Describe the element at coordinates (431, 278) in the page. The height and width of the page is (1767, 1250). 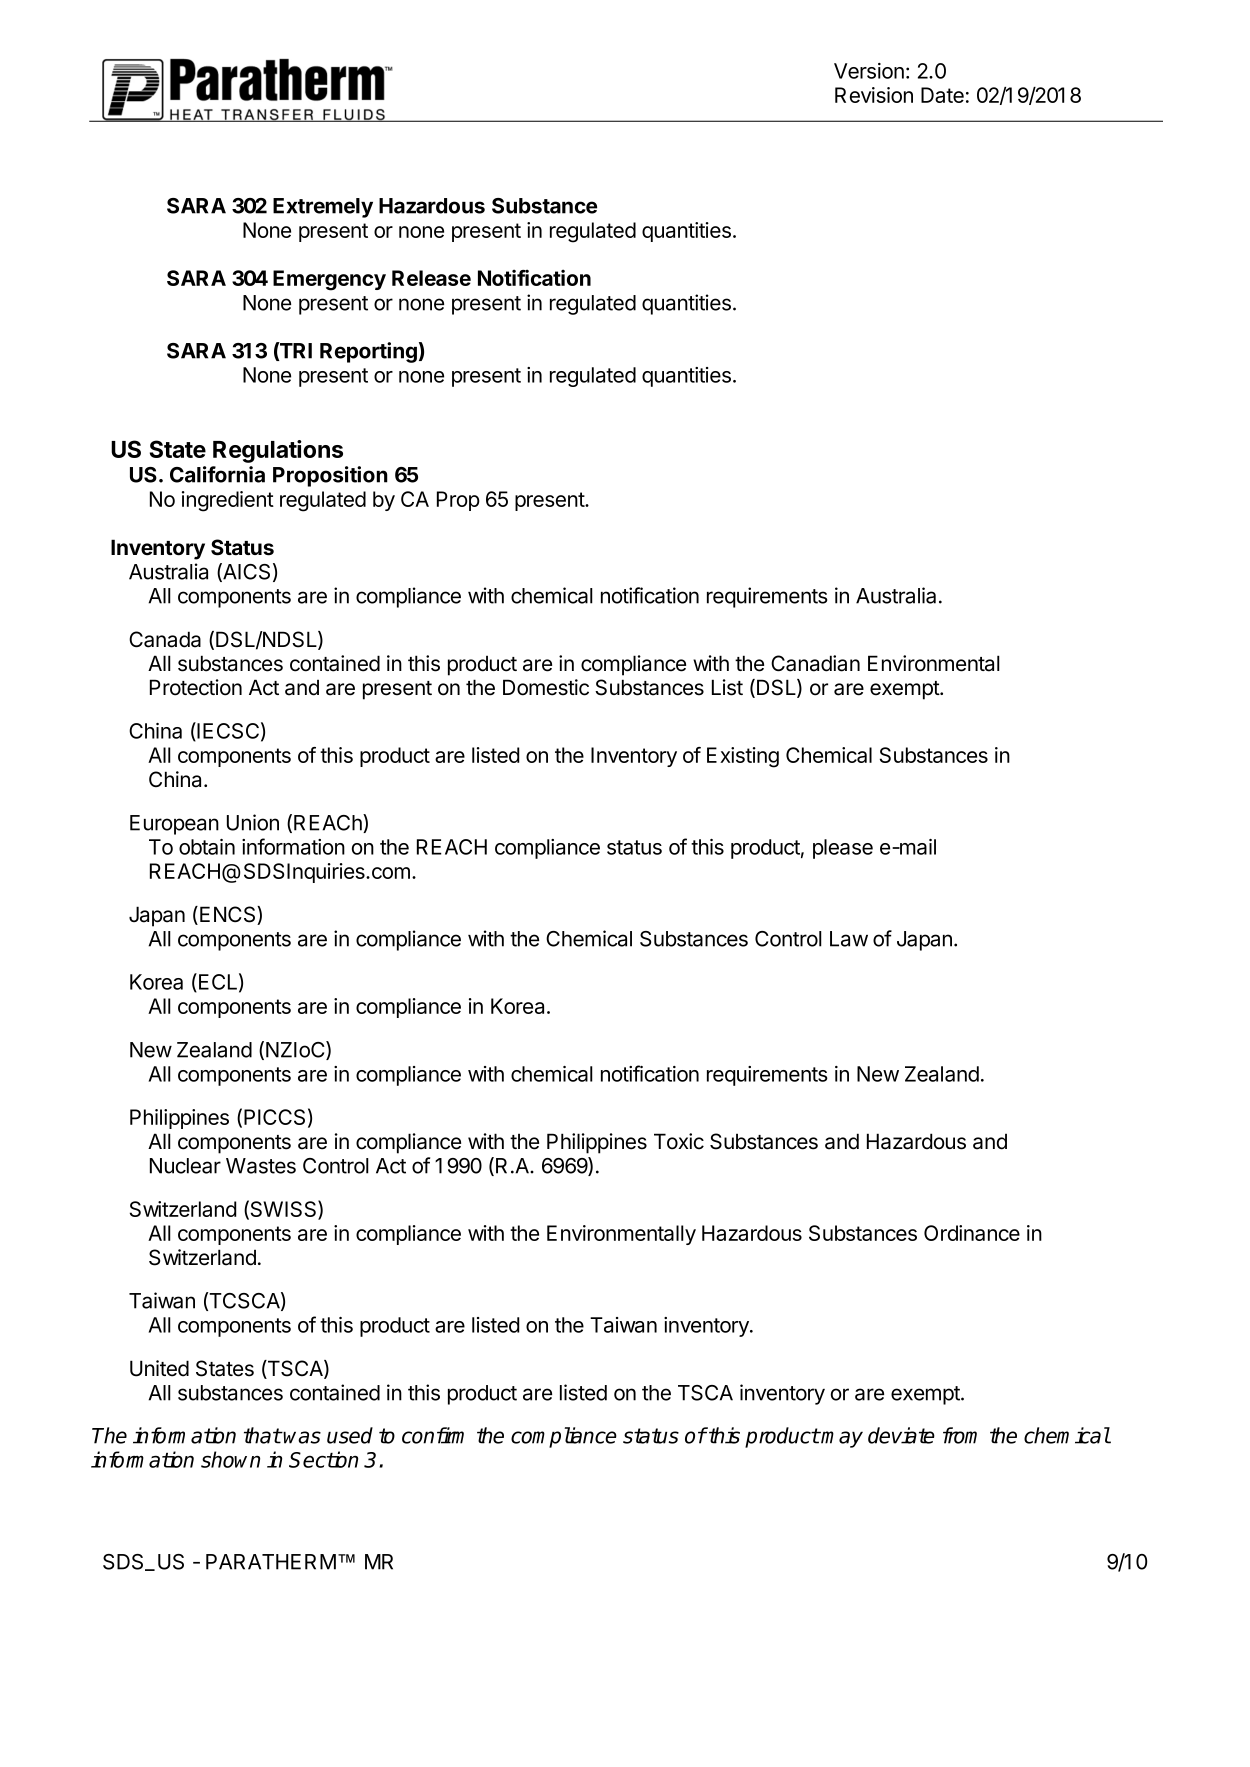
I see `Release` at that location.
